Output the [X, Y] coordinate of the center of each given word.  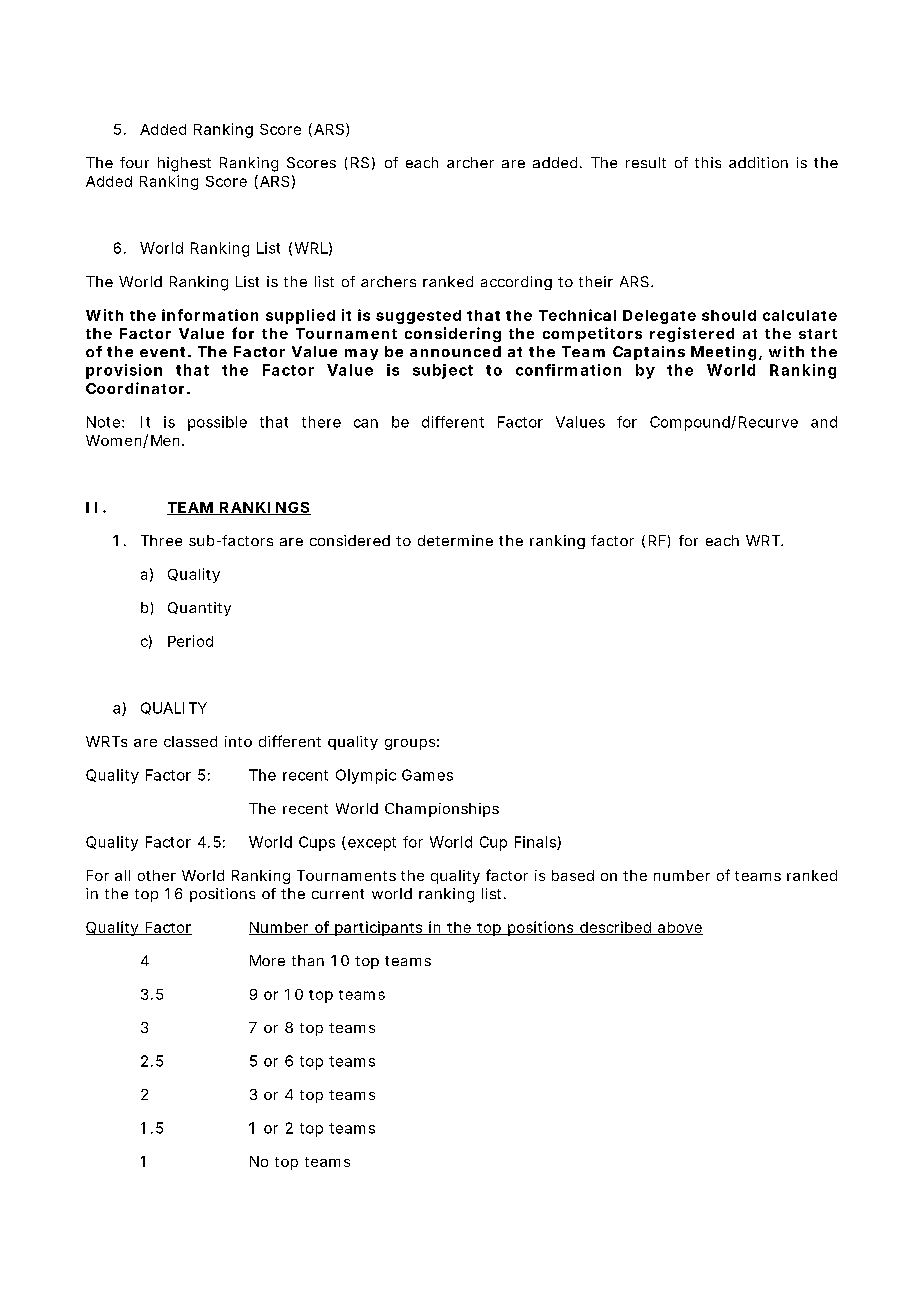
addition [758, 162]
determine [455, 540]
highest [184, 164]
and [824, 422]
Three [161, 540]
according [516, 283]
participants [379, 928]
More [267, 960]
